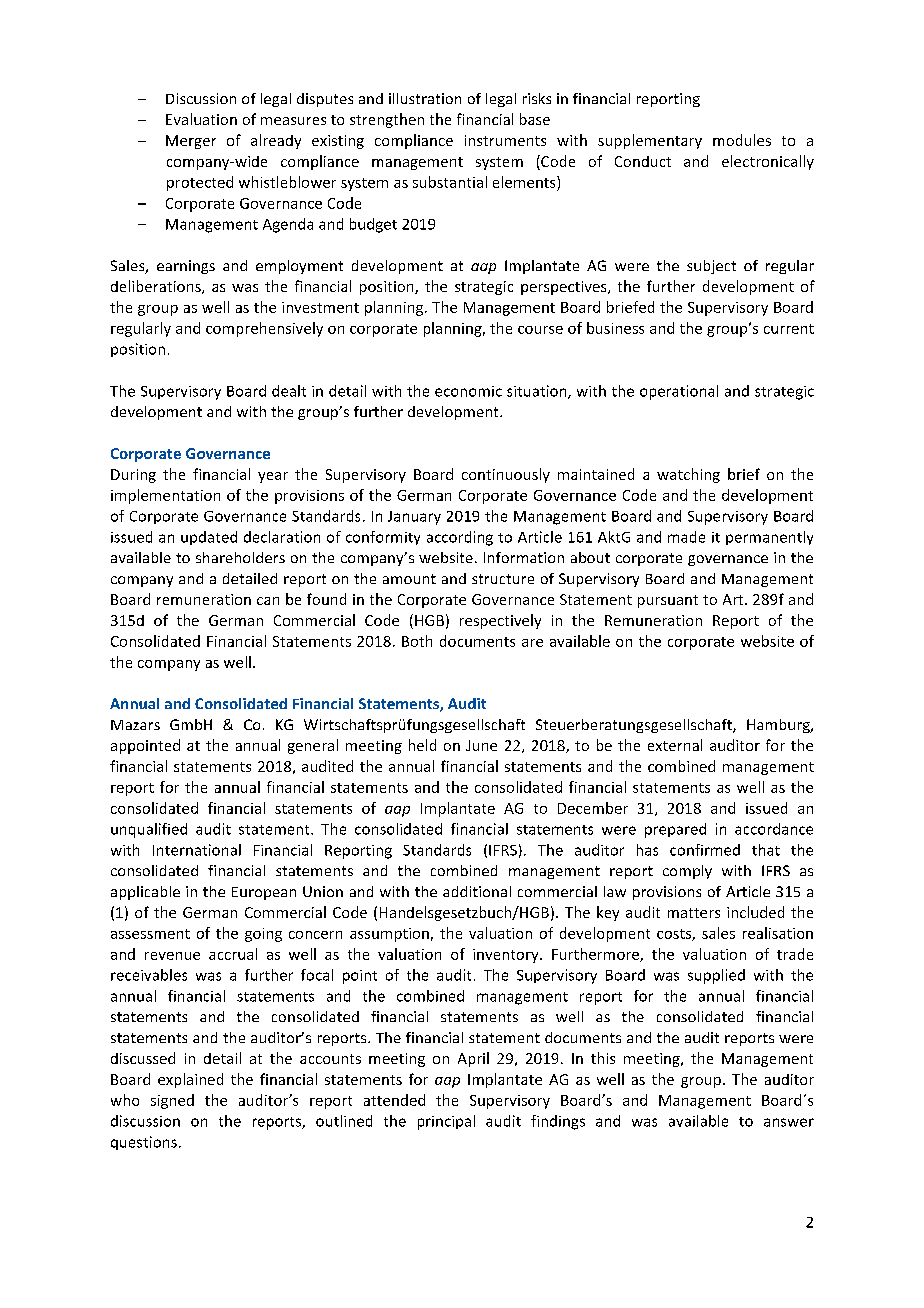 Image resolution: width=924 pixels, height=1308 pixels. What do you see at coordinates (505, 140) in the screenshot?
I see `instruments` at bounding box center [505, 140].
